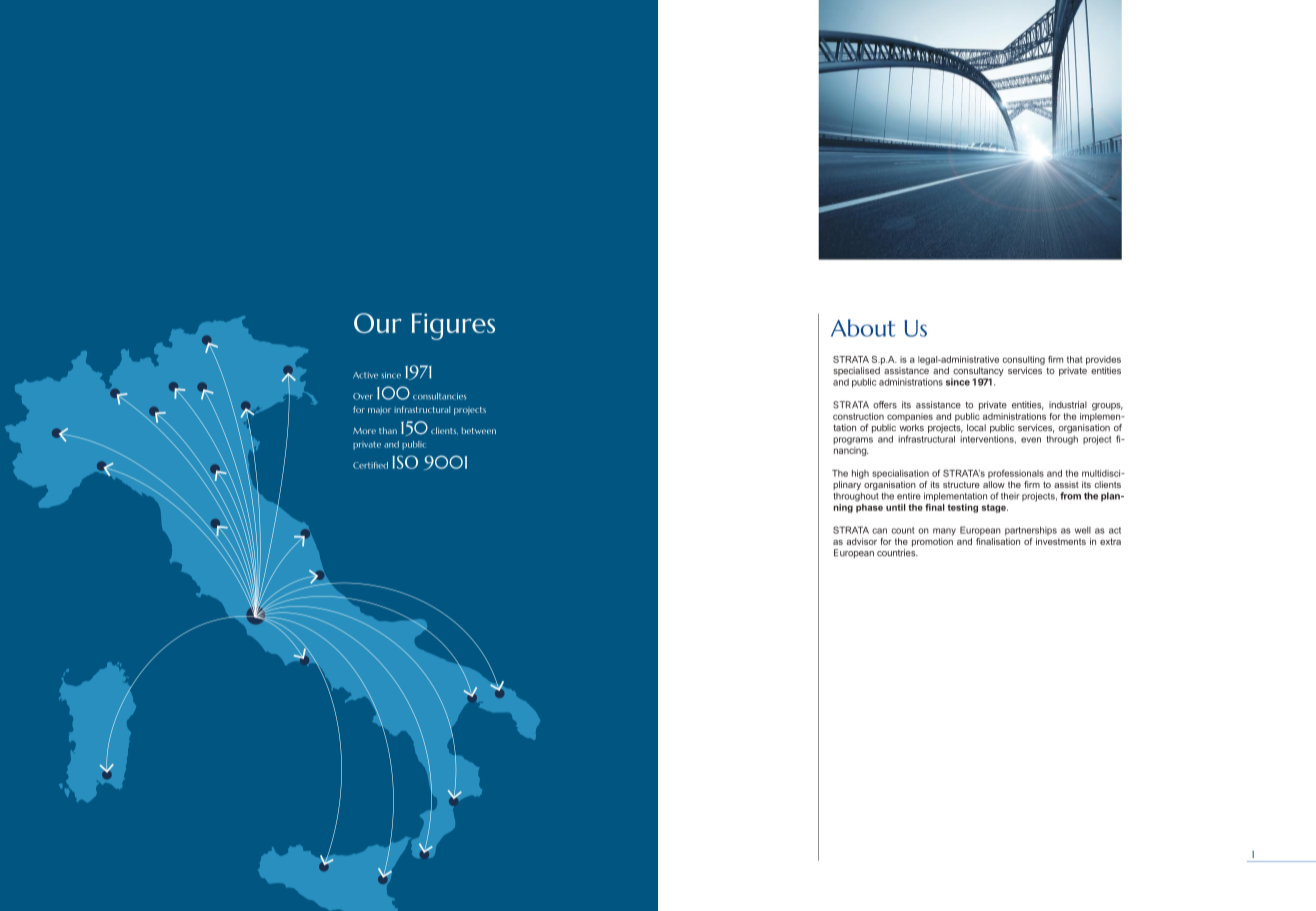  Describe the element at coordinates (1023, 360) in the screenshot. I see `consulting` at that location.
